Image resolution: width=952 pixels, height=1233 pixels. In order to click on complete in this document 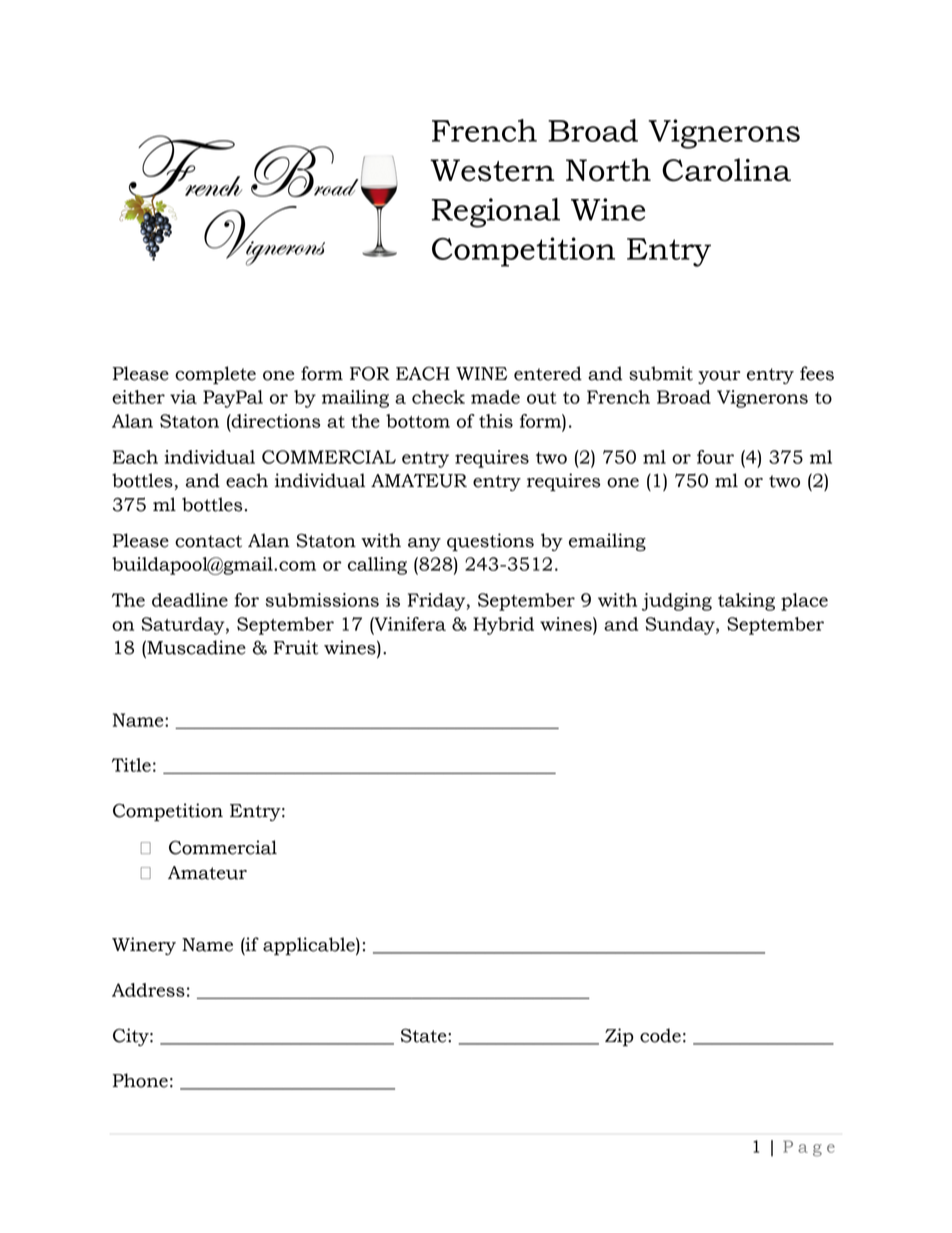, I will do `click(215, 375)`.
